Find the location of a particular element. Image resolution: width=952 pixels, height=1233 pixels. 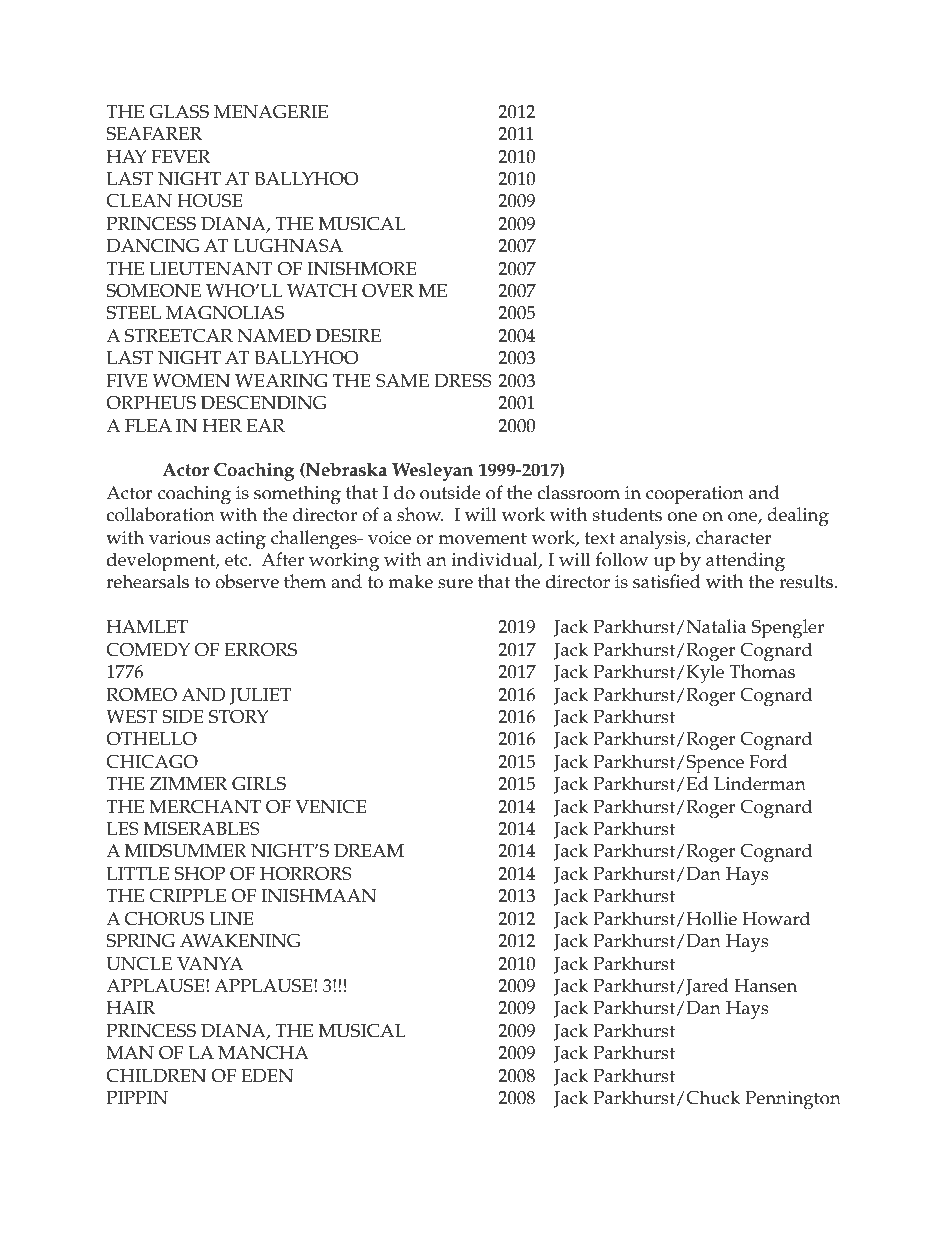

Ford is located at coordinates (768, 761).
